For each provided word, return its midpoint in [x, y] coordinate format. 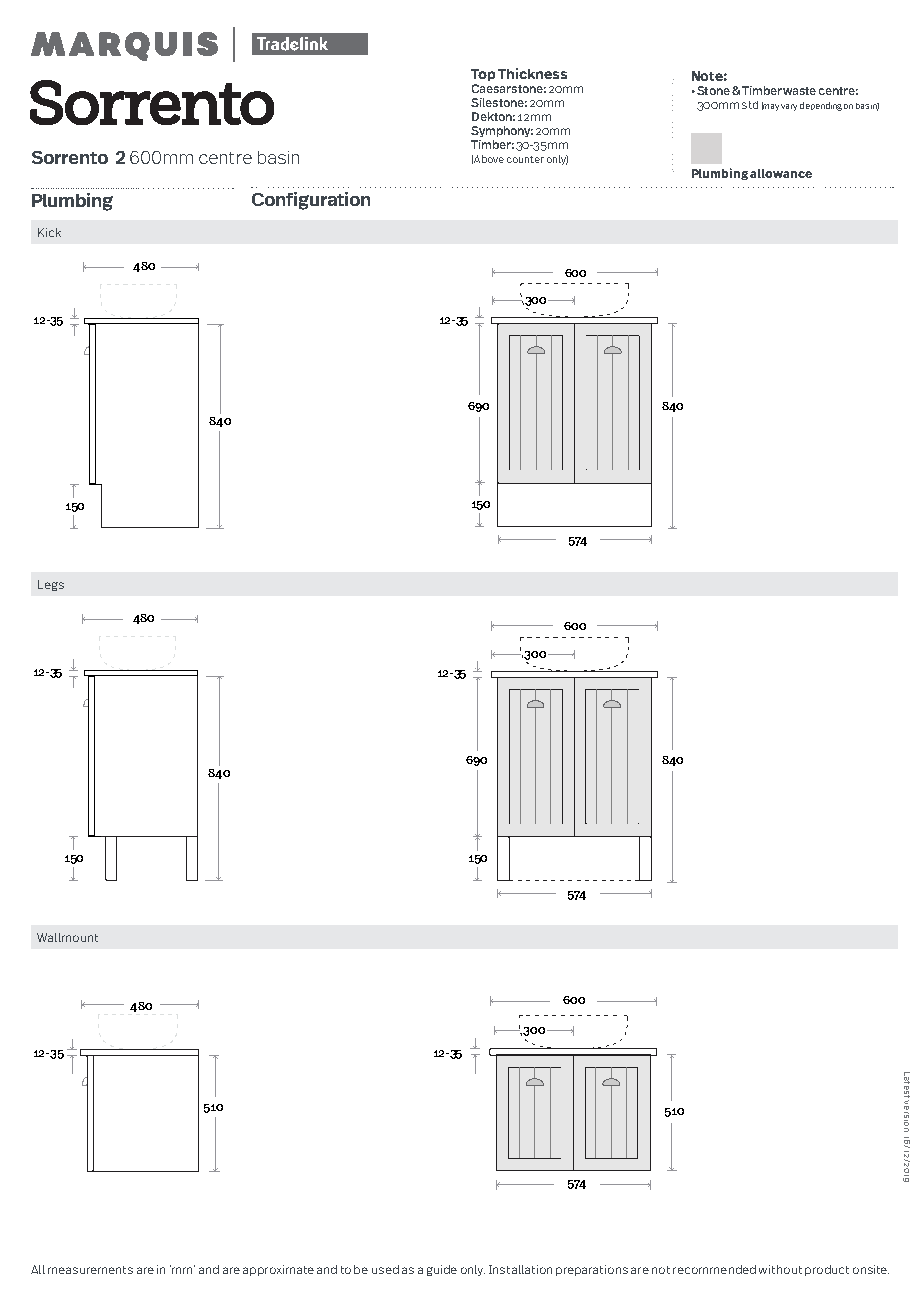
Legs [51, 585]
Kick [49, 232]
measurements [90, 1270]
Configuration [311, 201]
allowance [781, 173]
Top [483, 75]
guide [442, 1270]
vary [789, 107]
